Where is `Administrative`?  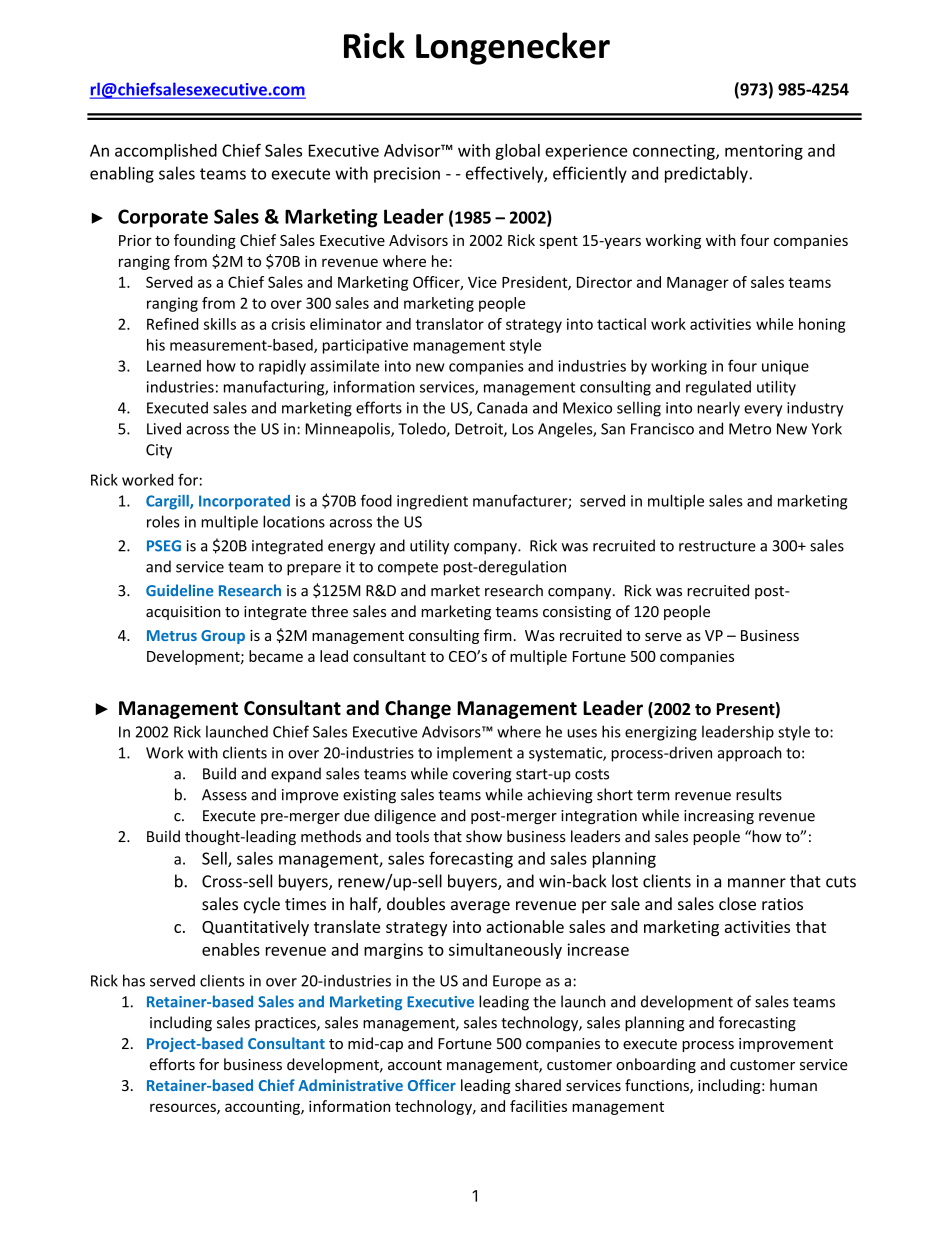
Administrative is located at coordinates (350, 1085).
